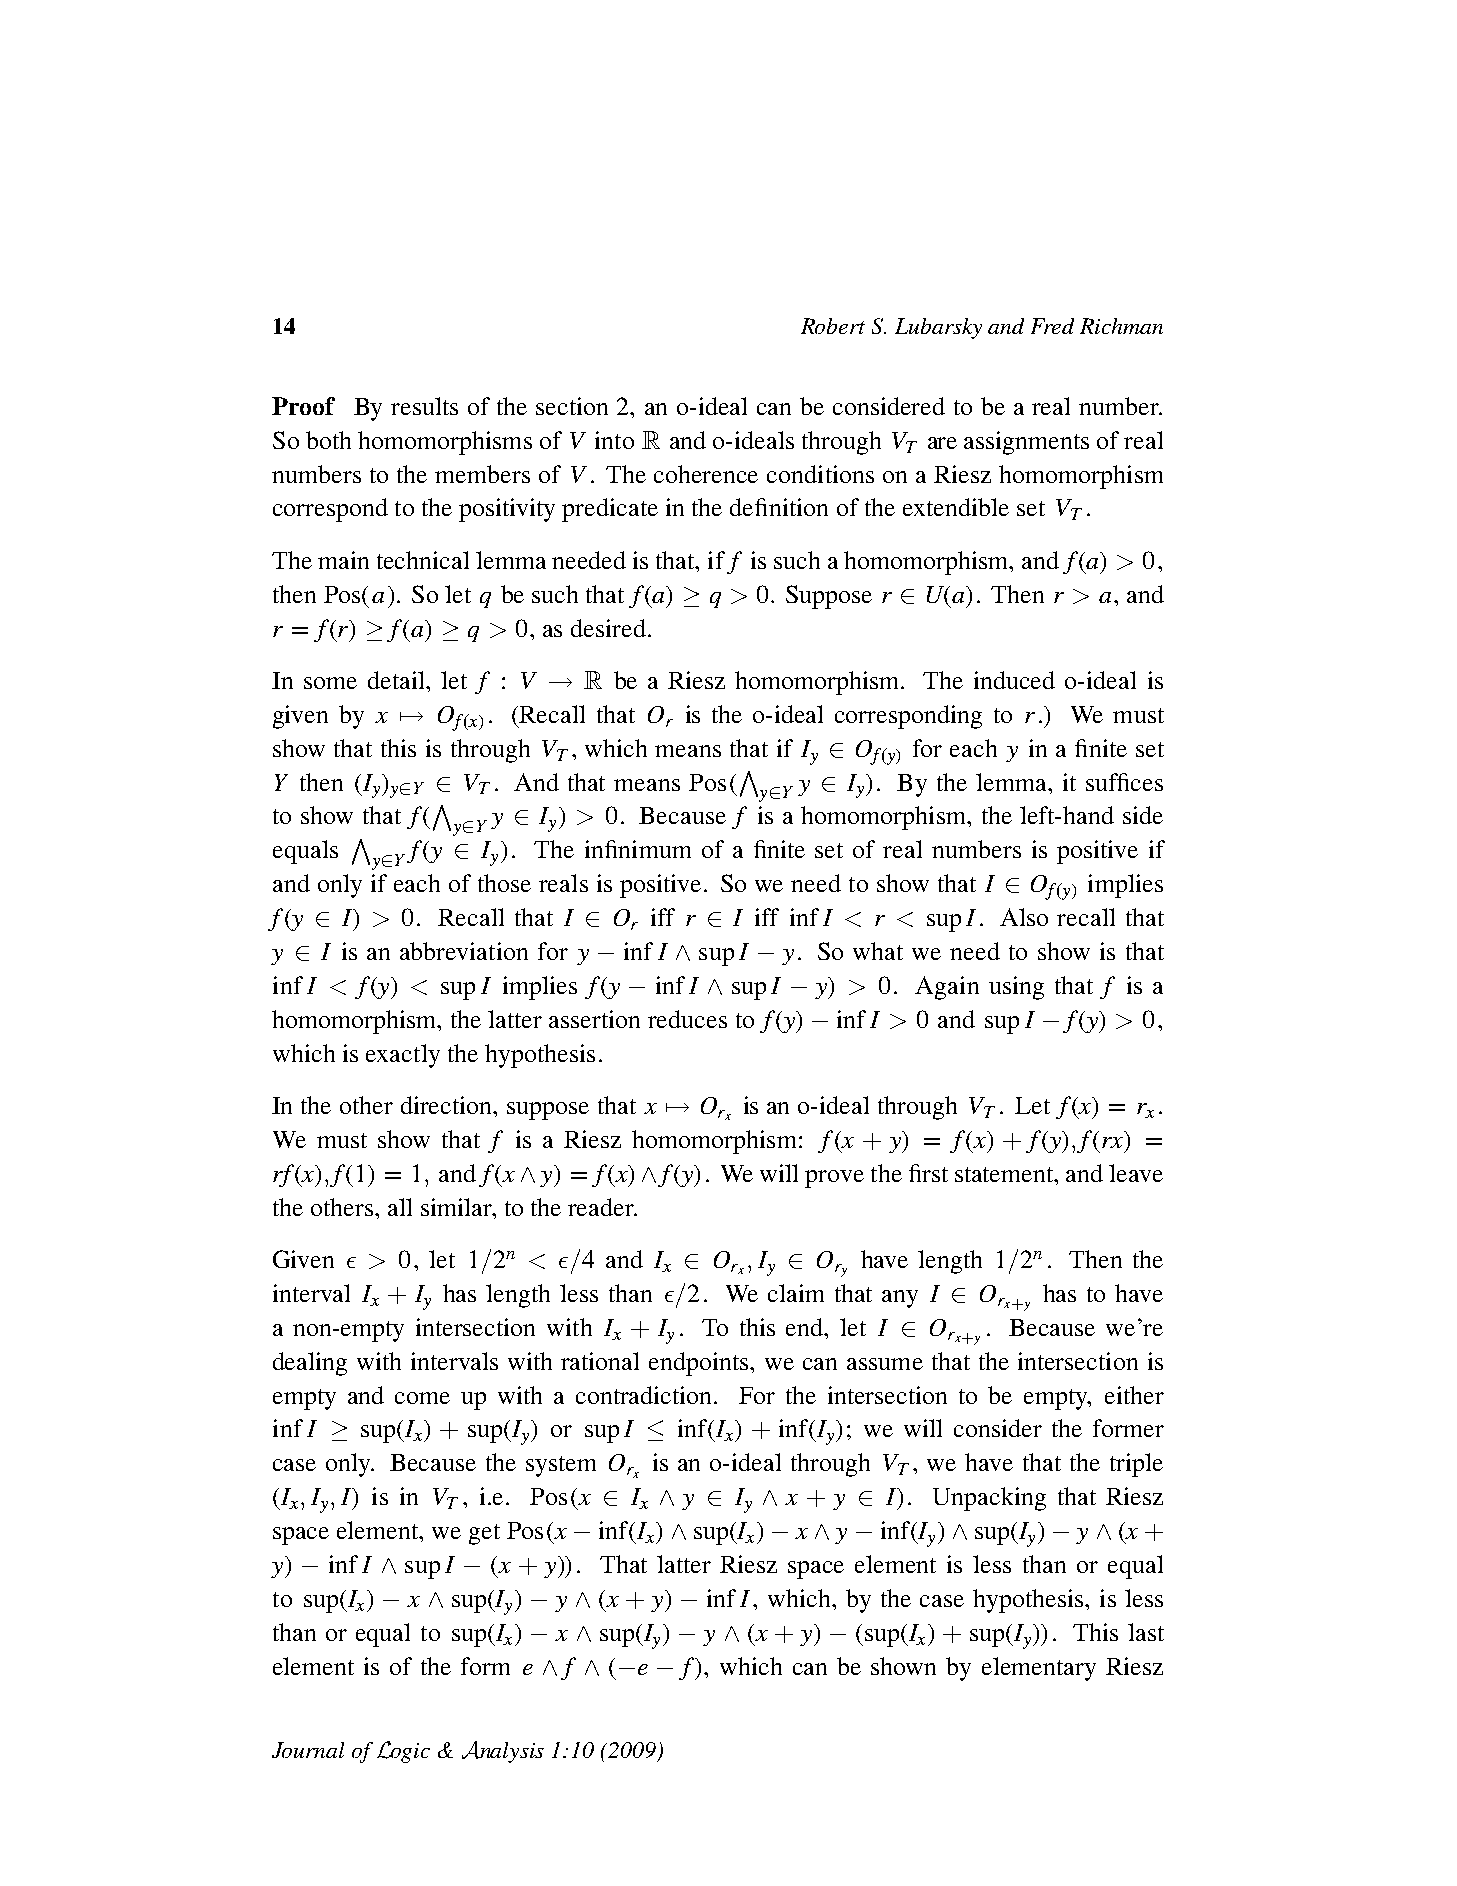 The height and width of the image is (1886, 1457). I want to click on those, so click(504, 883).
